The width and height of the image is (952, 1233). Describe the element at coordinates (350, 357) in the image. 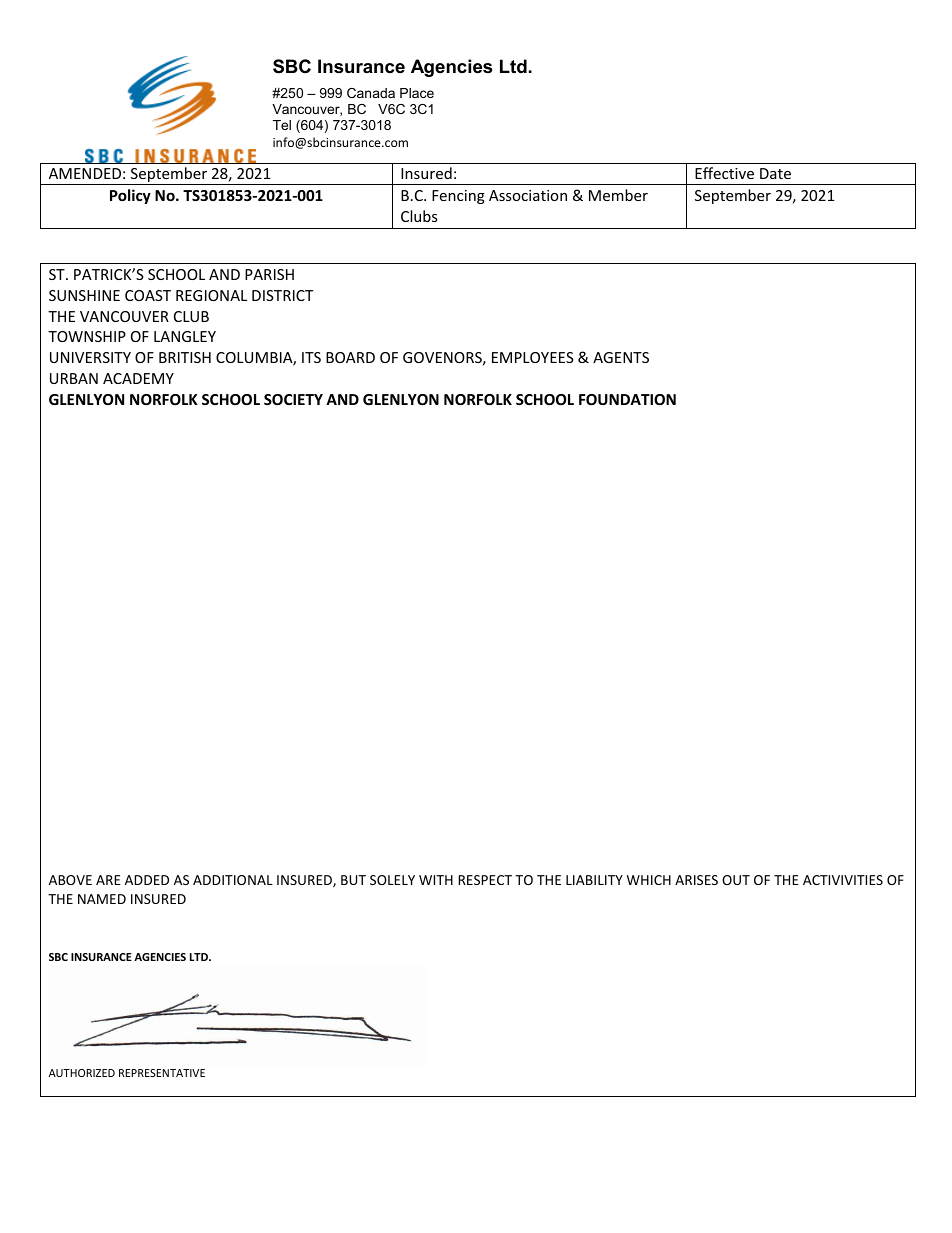

I see `BOARD` at that location.
